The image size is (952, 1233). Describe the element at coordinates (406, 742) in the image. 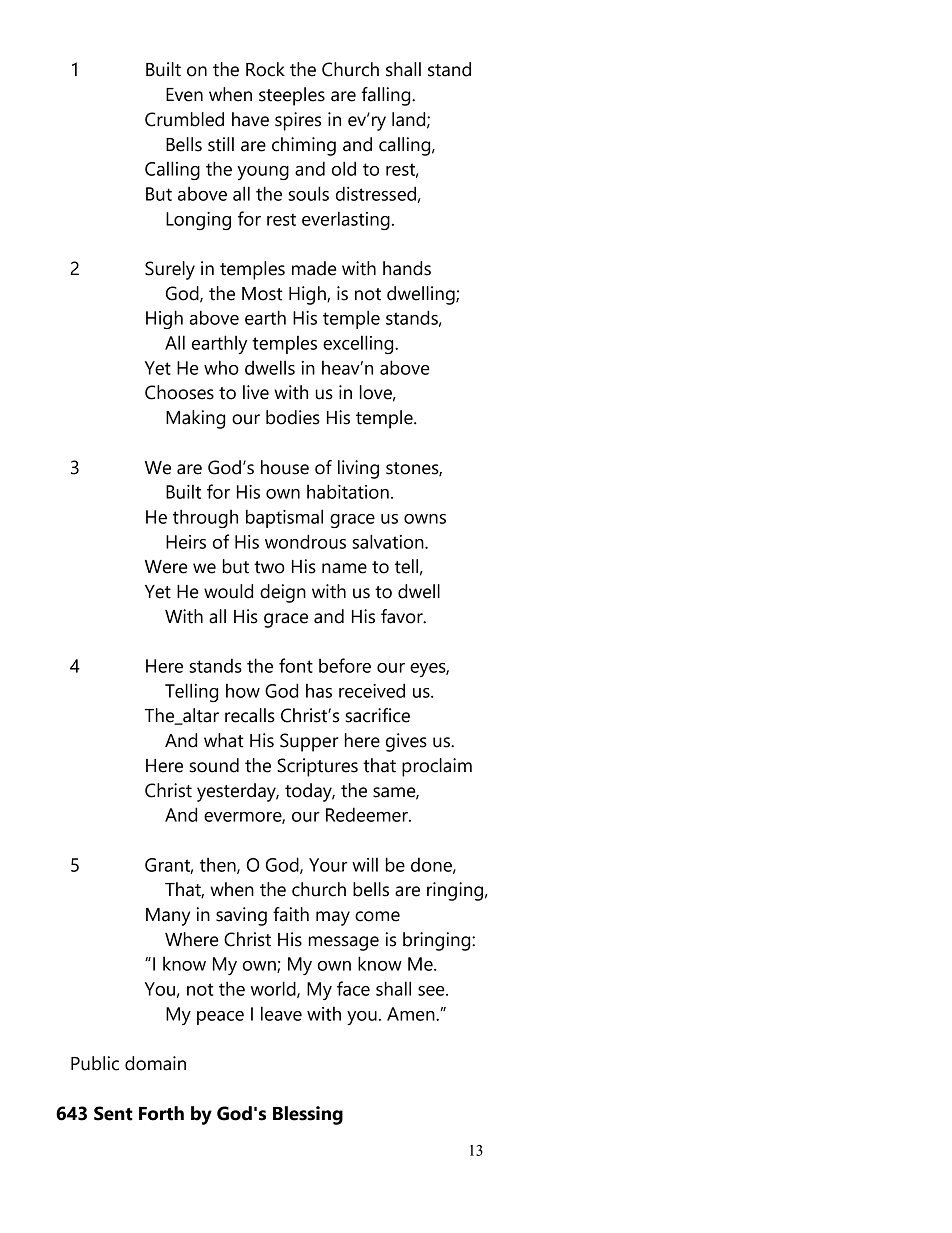

I see `gives` at that location.
